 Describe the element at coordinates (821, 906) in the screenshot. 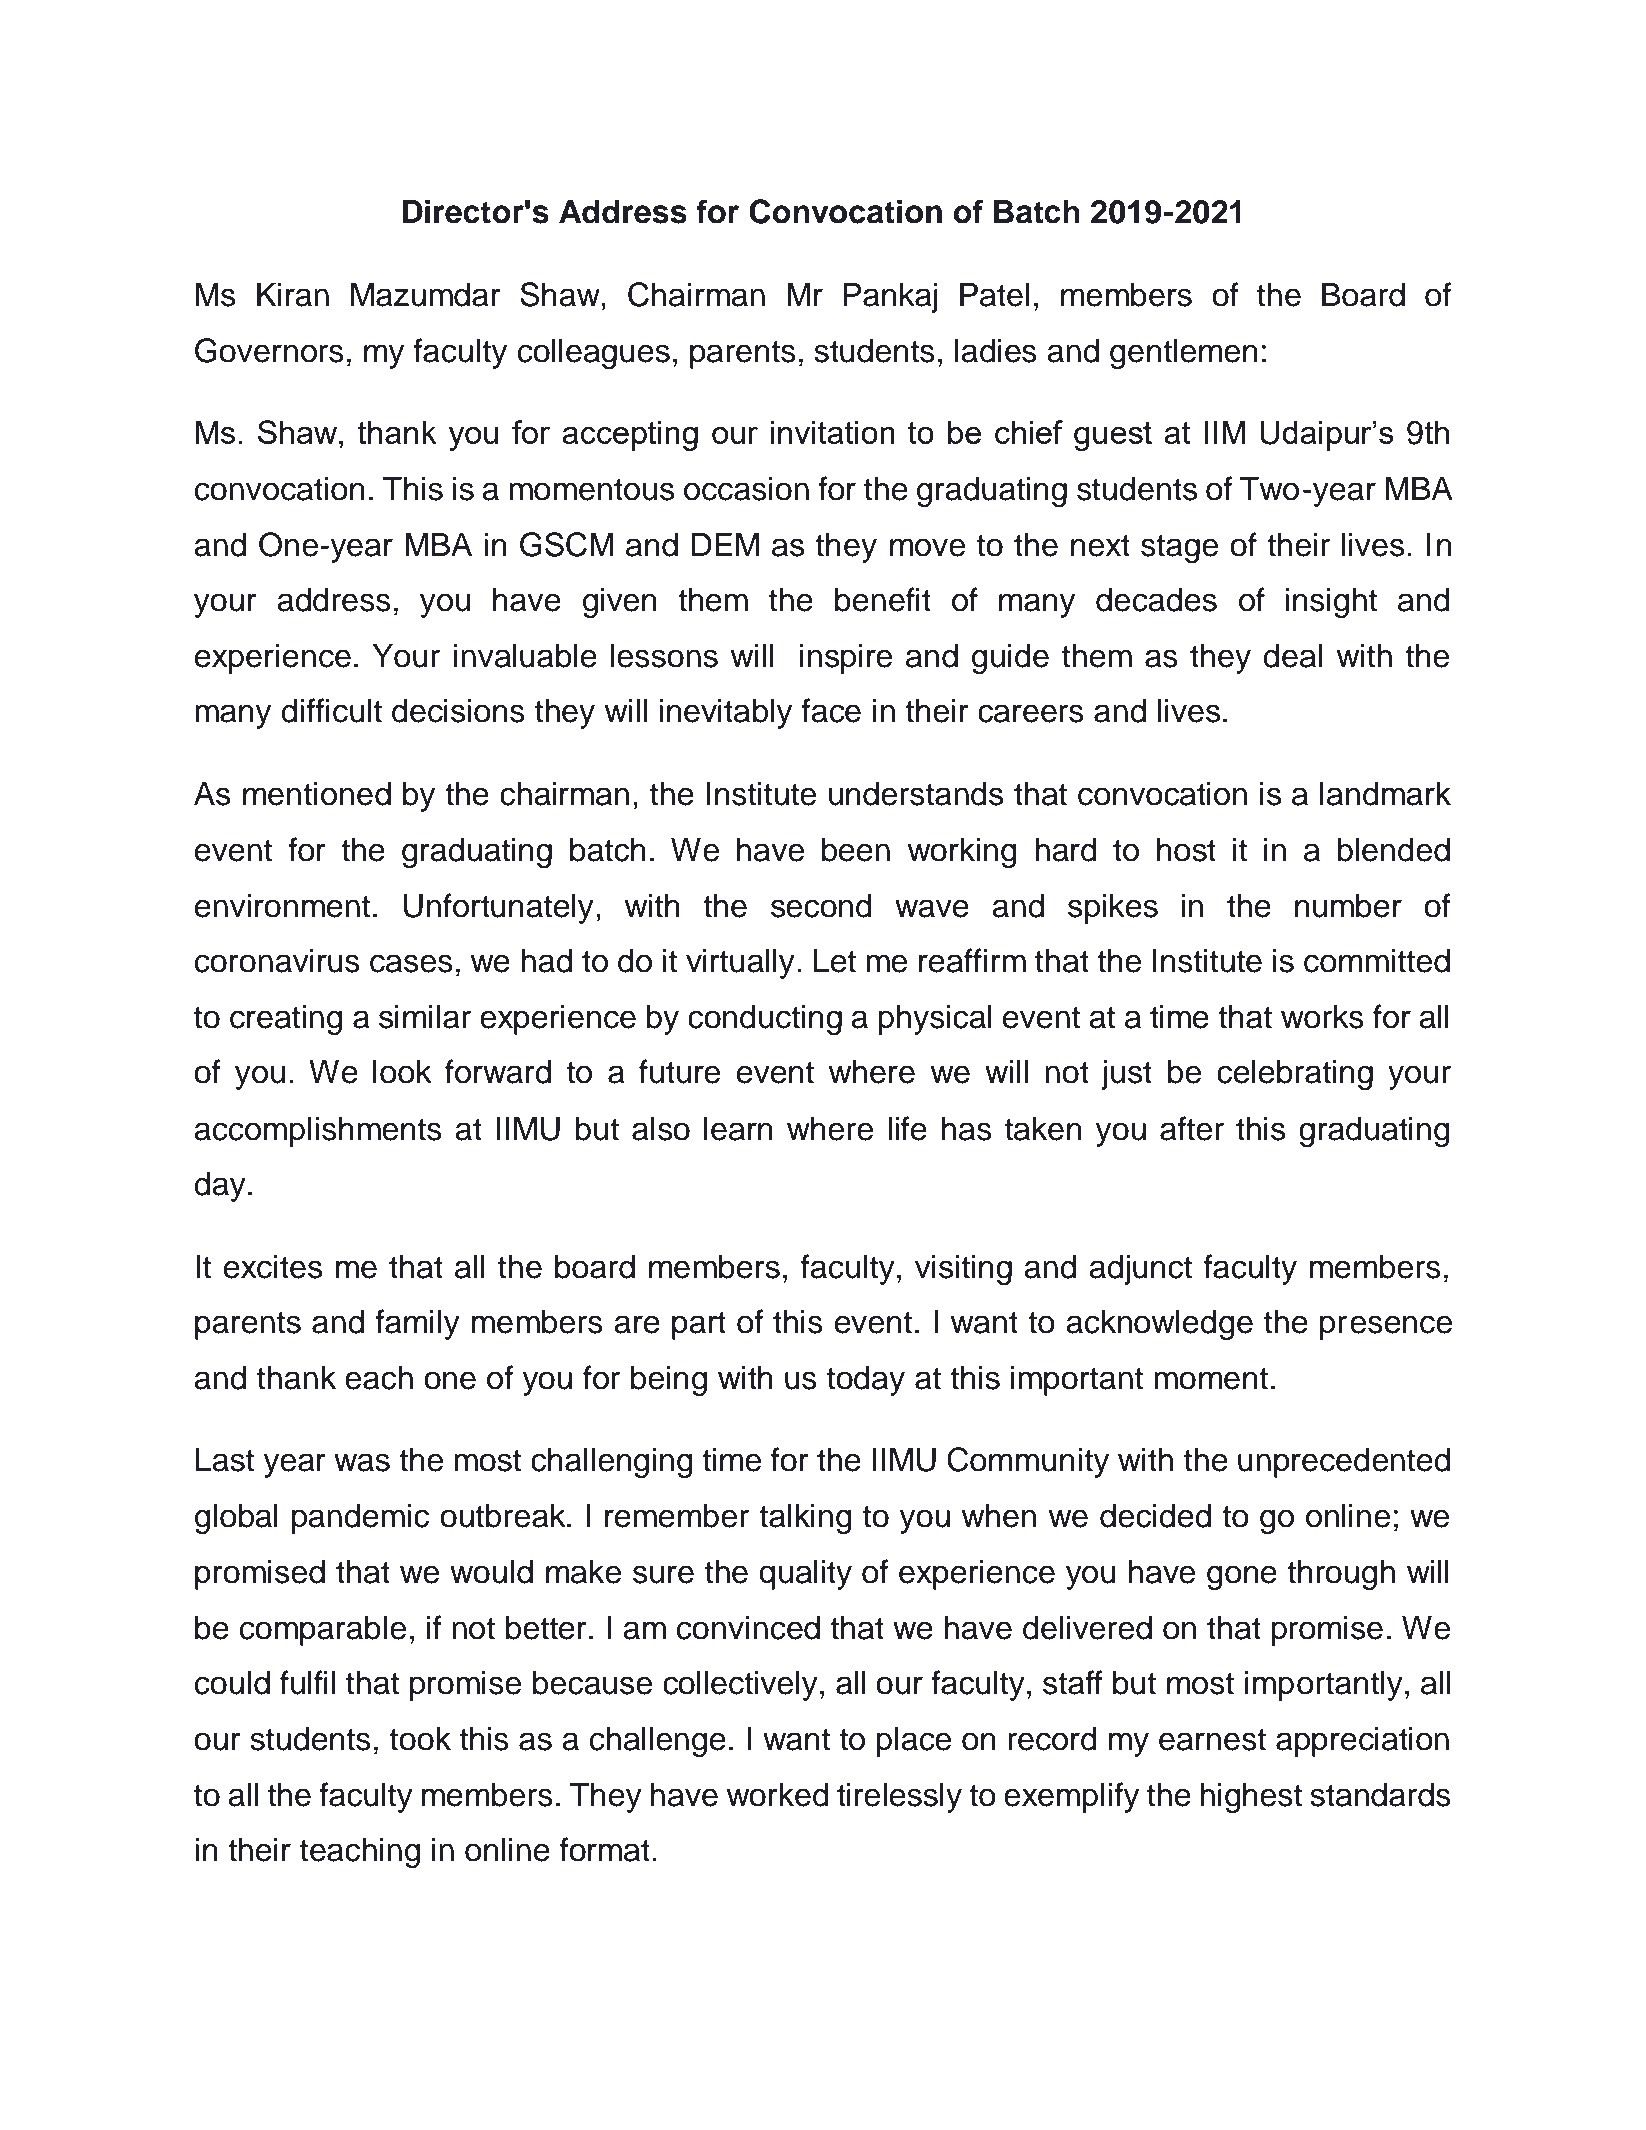

I see `second` at that location.
